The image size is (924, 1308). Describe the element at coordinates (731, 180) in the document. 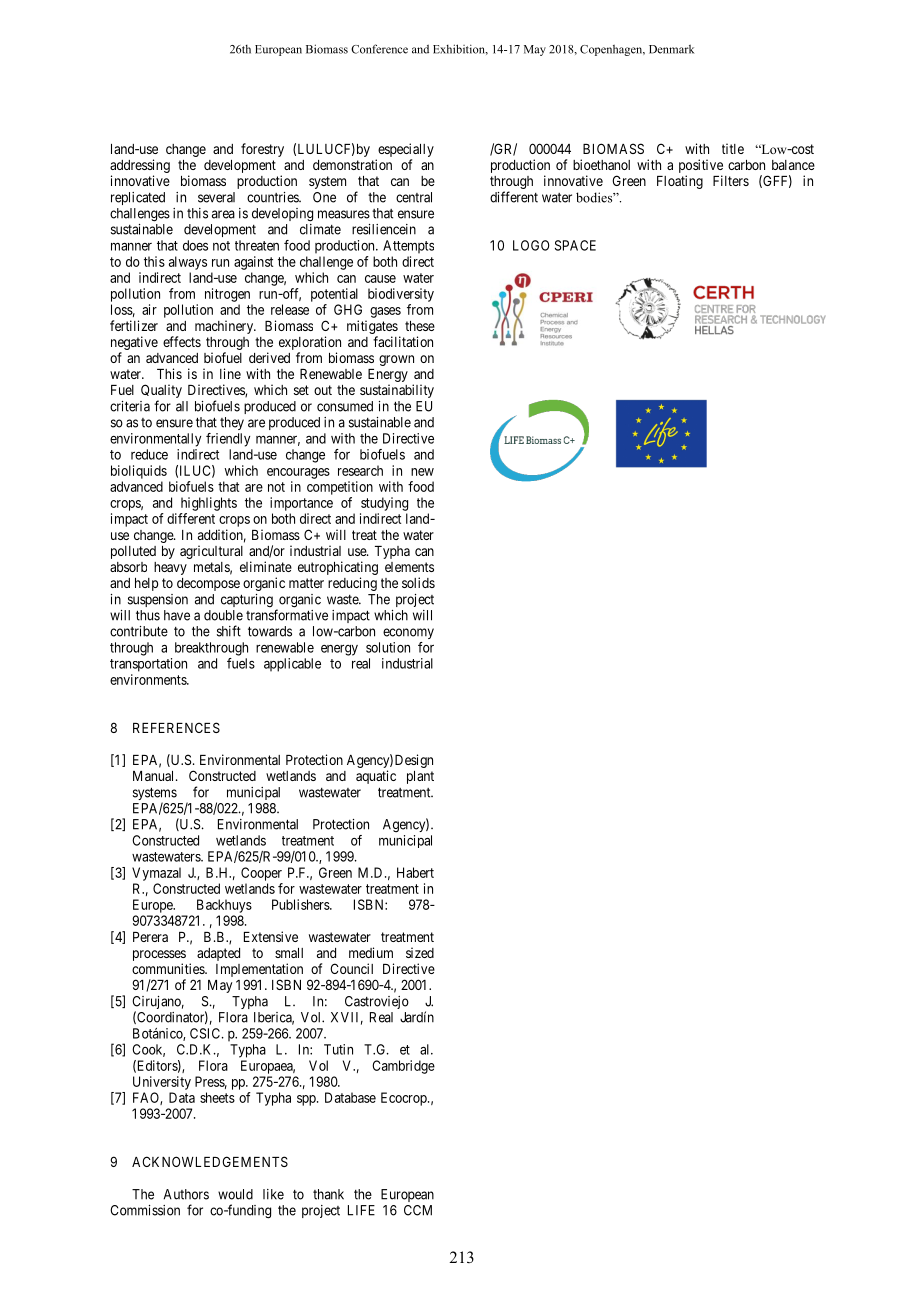

I see `Filters` at that location.
